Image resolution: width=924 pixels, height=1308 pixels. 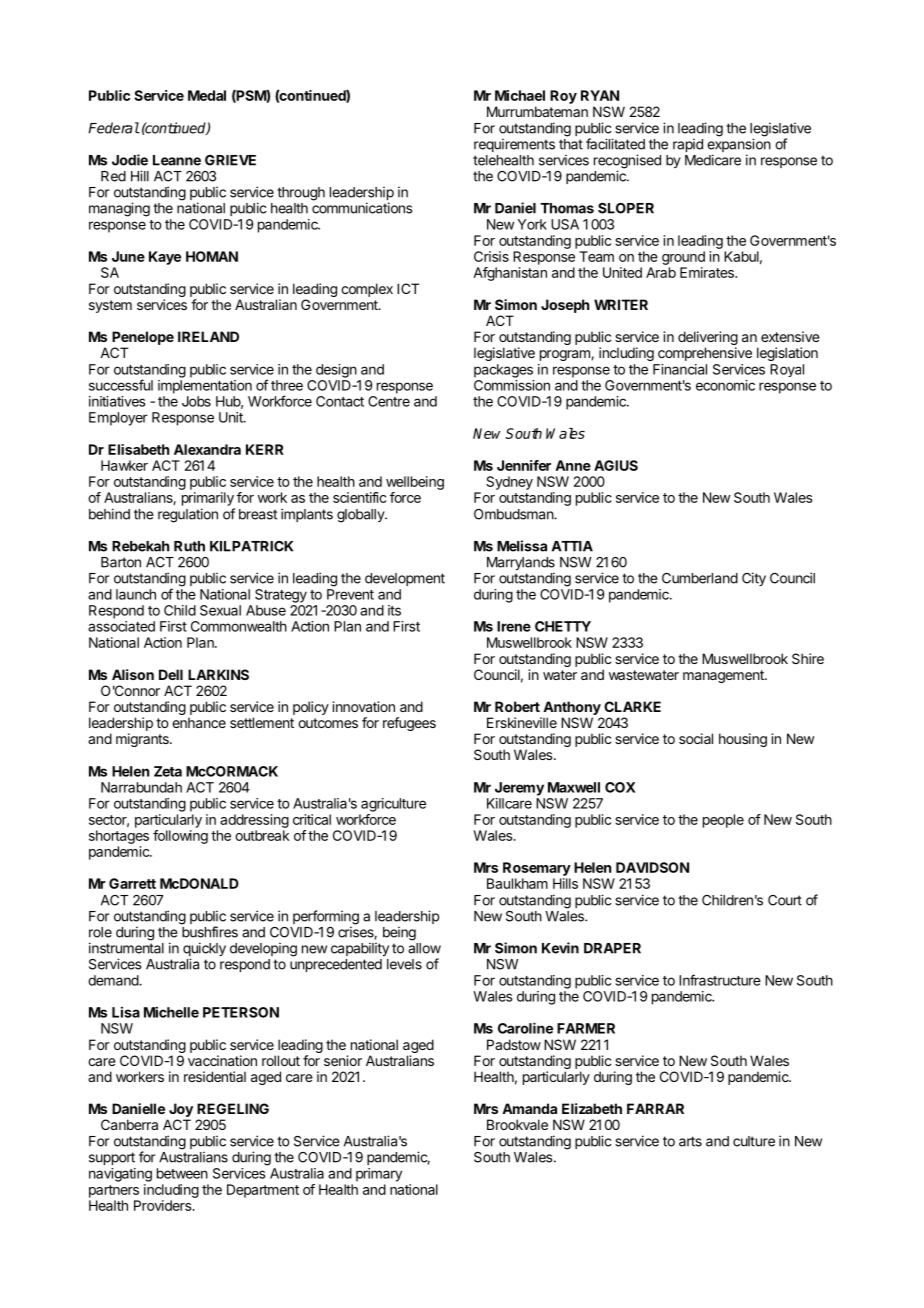 What do you see at coordinates (207, 95) in the screenshot?
I see `Medal` at bounding box center [207, 95].
